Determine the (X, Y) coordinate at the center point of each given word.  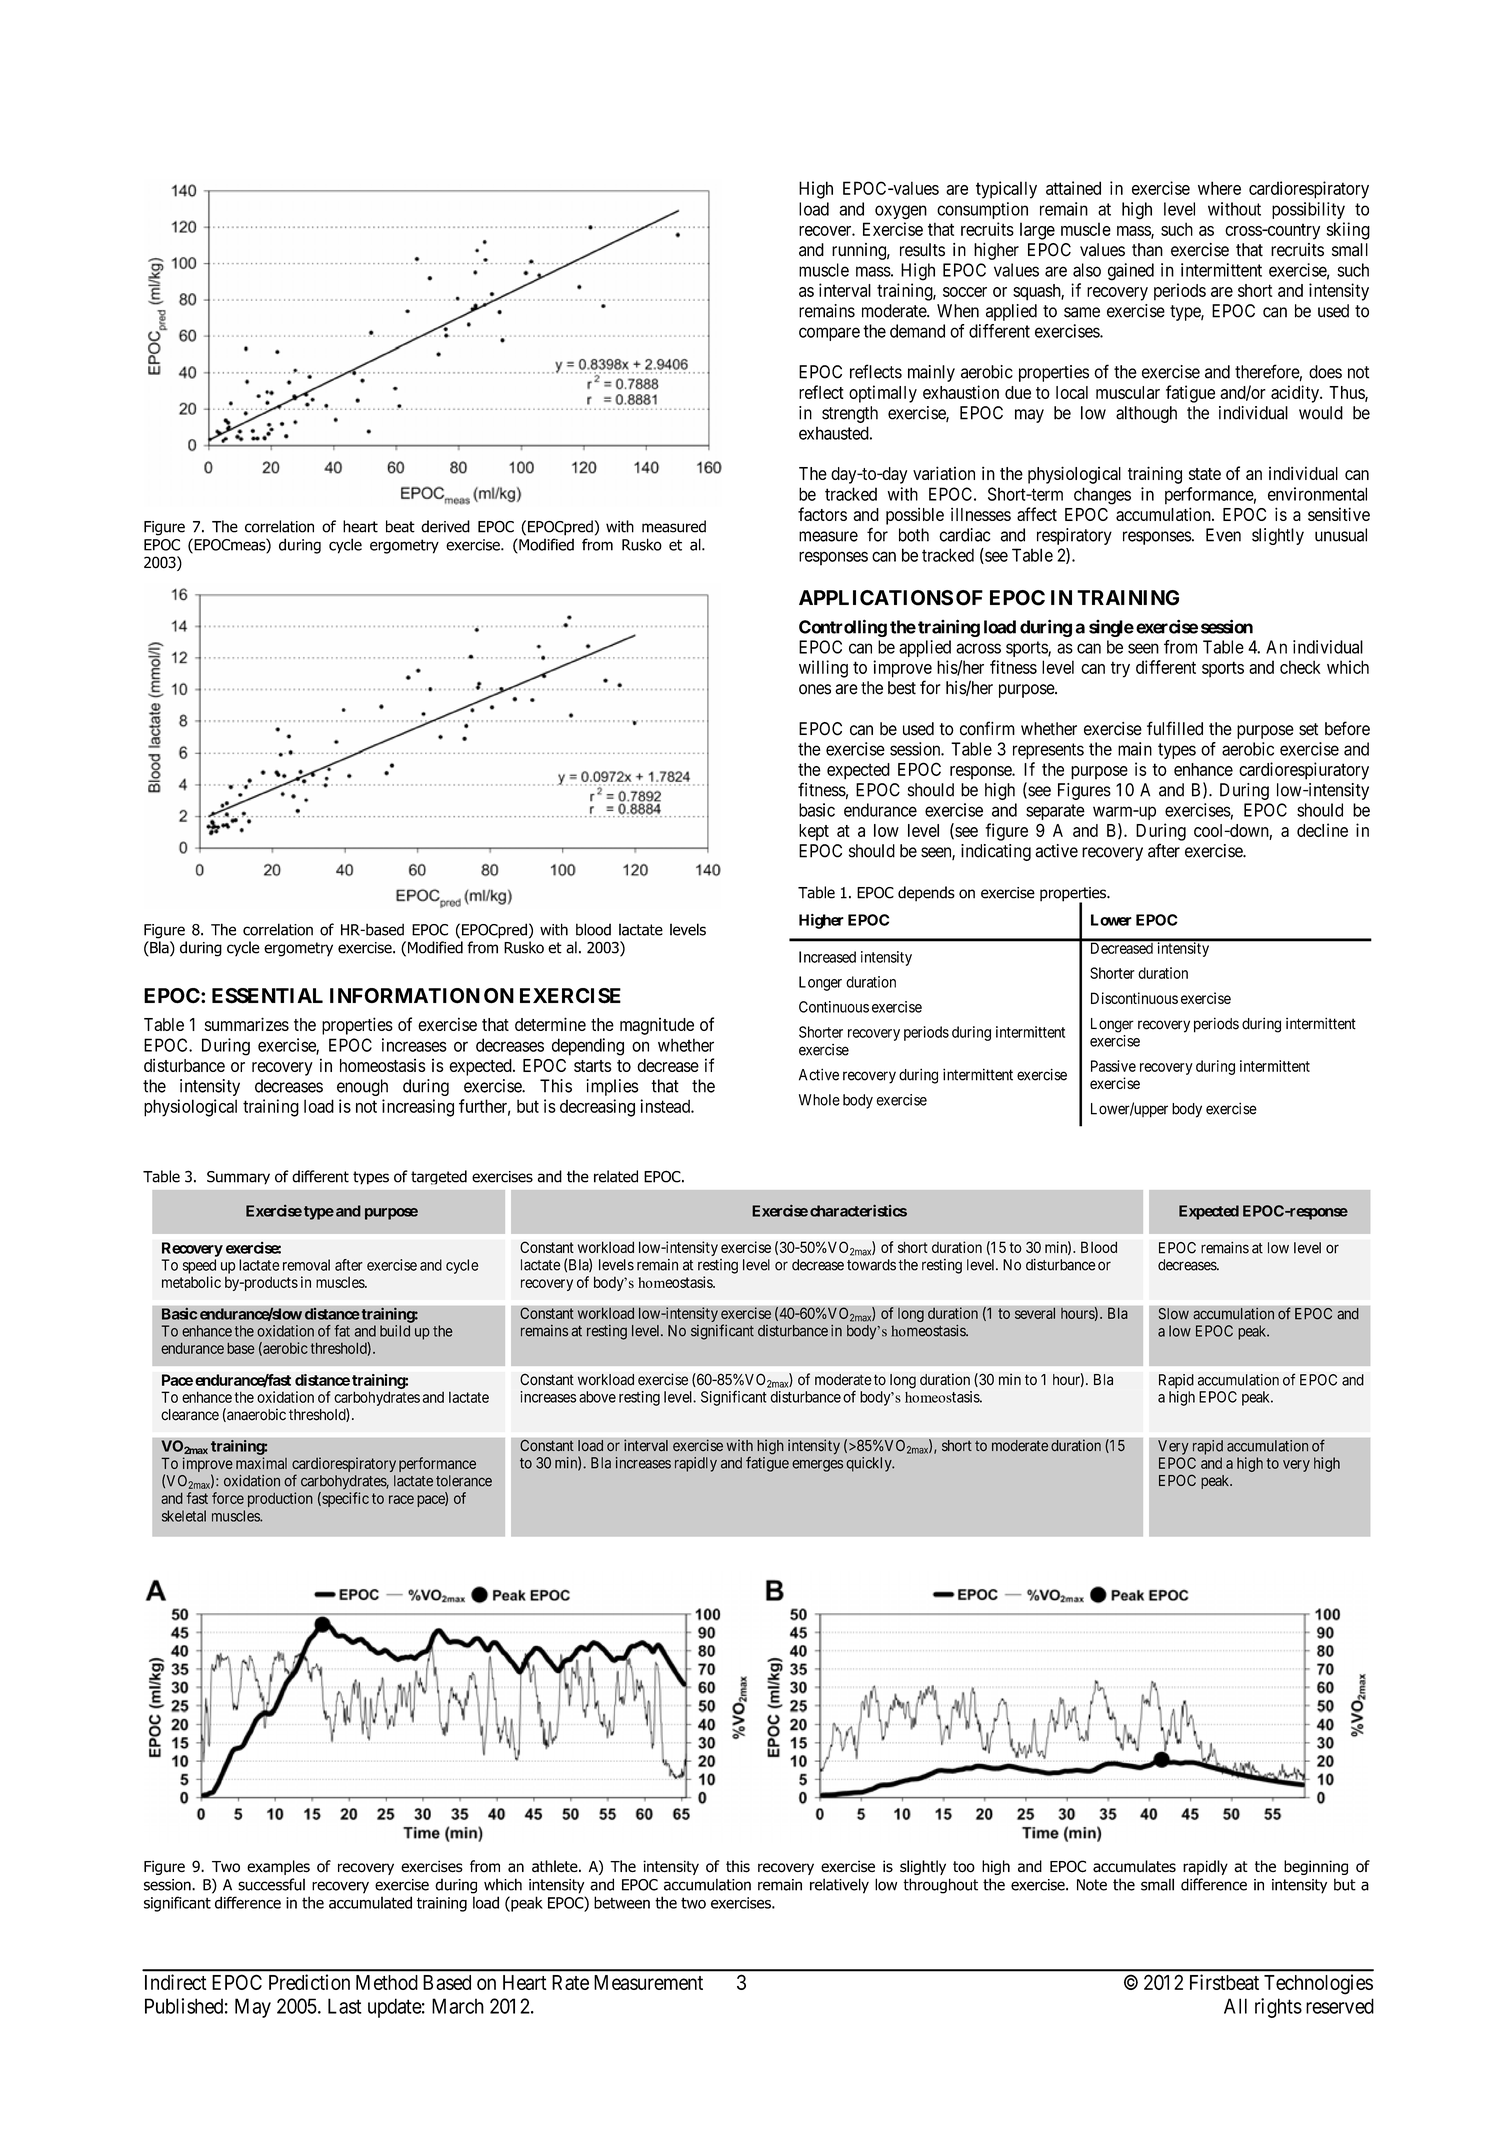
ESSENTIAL (267, 996)
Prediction (309, 1982)
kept (814, 832)
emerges (817, 1466)
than (1147, 250)
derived (445, 526)
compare (829, 334)
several (1035, 1313)
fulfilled (1175, 728)
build (395, 1331)
